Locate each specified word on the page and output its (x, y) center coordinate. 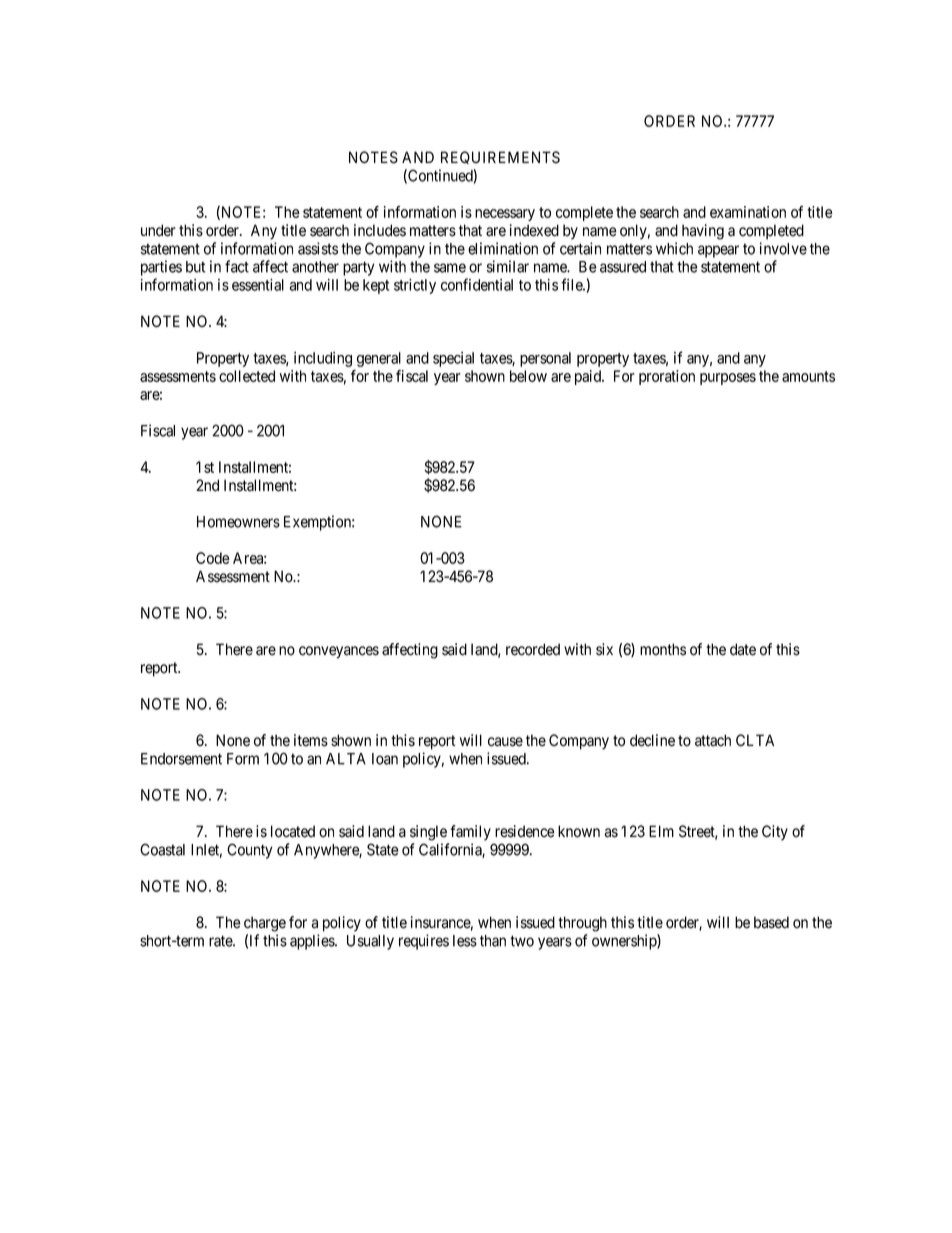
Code (213, 558)
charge (265, 924)
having (703, 232)
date (743, 649)
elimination (503, 248)
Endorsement (181, 759)
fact (237, 266)
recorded (533, 649)
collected (247, 376)
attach (713, 740)
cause (505, 742)
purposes (728, 379)
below (528, 376)
